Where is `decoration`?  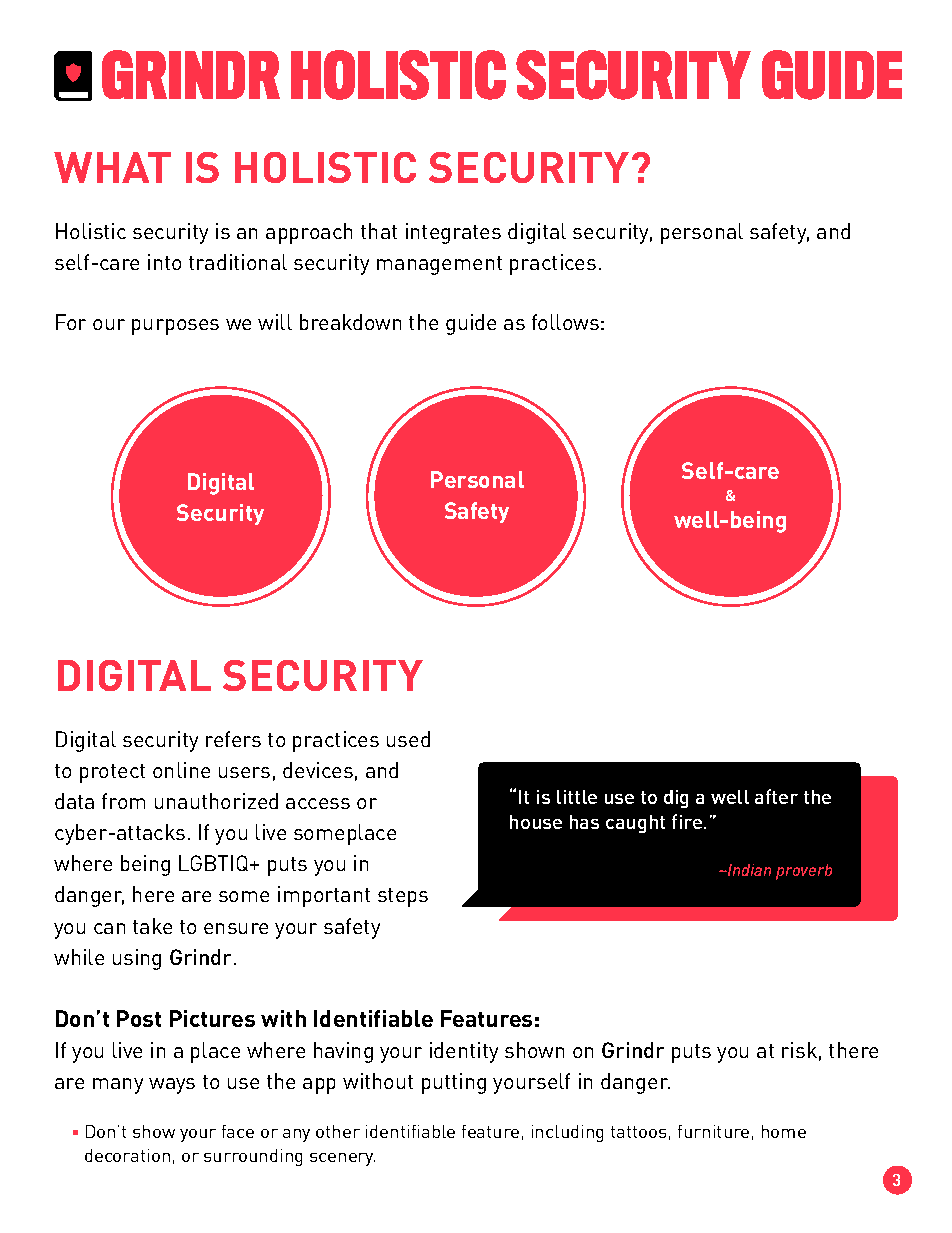 decoration is located at coordinates (127, 1155).
